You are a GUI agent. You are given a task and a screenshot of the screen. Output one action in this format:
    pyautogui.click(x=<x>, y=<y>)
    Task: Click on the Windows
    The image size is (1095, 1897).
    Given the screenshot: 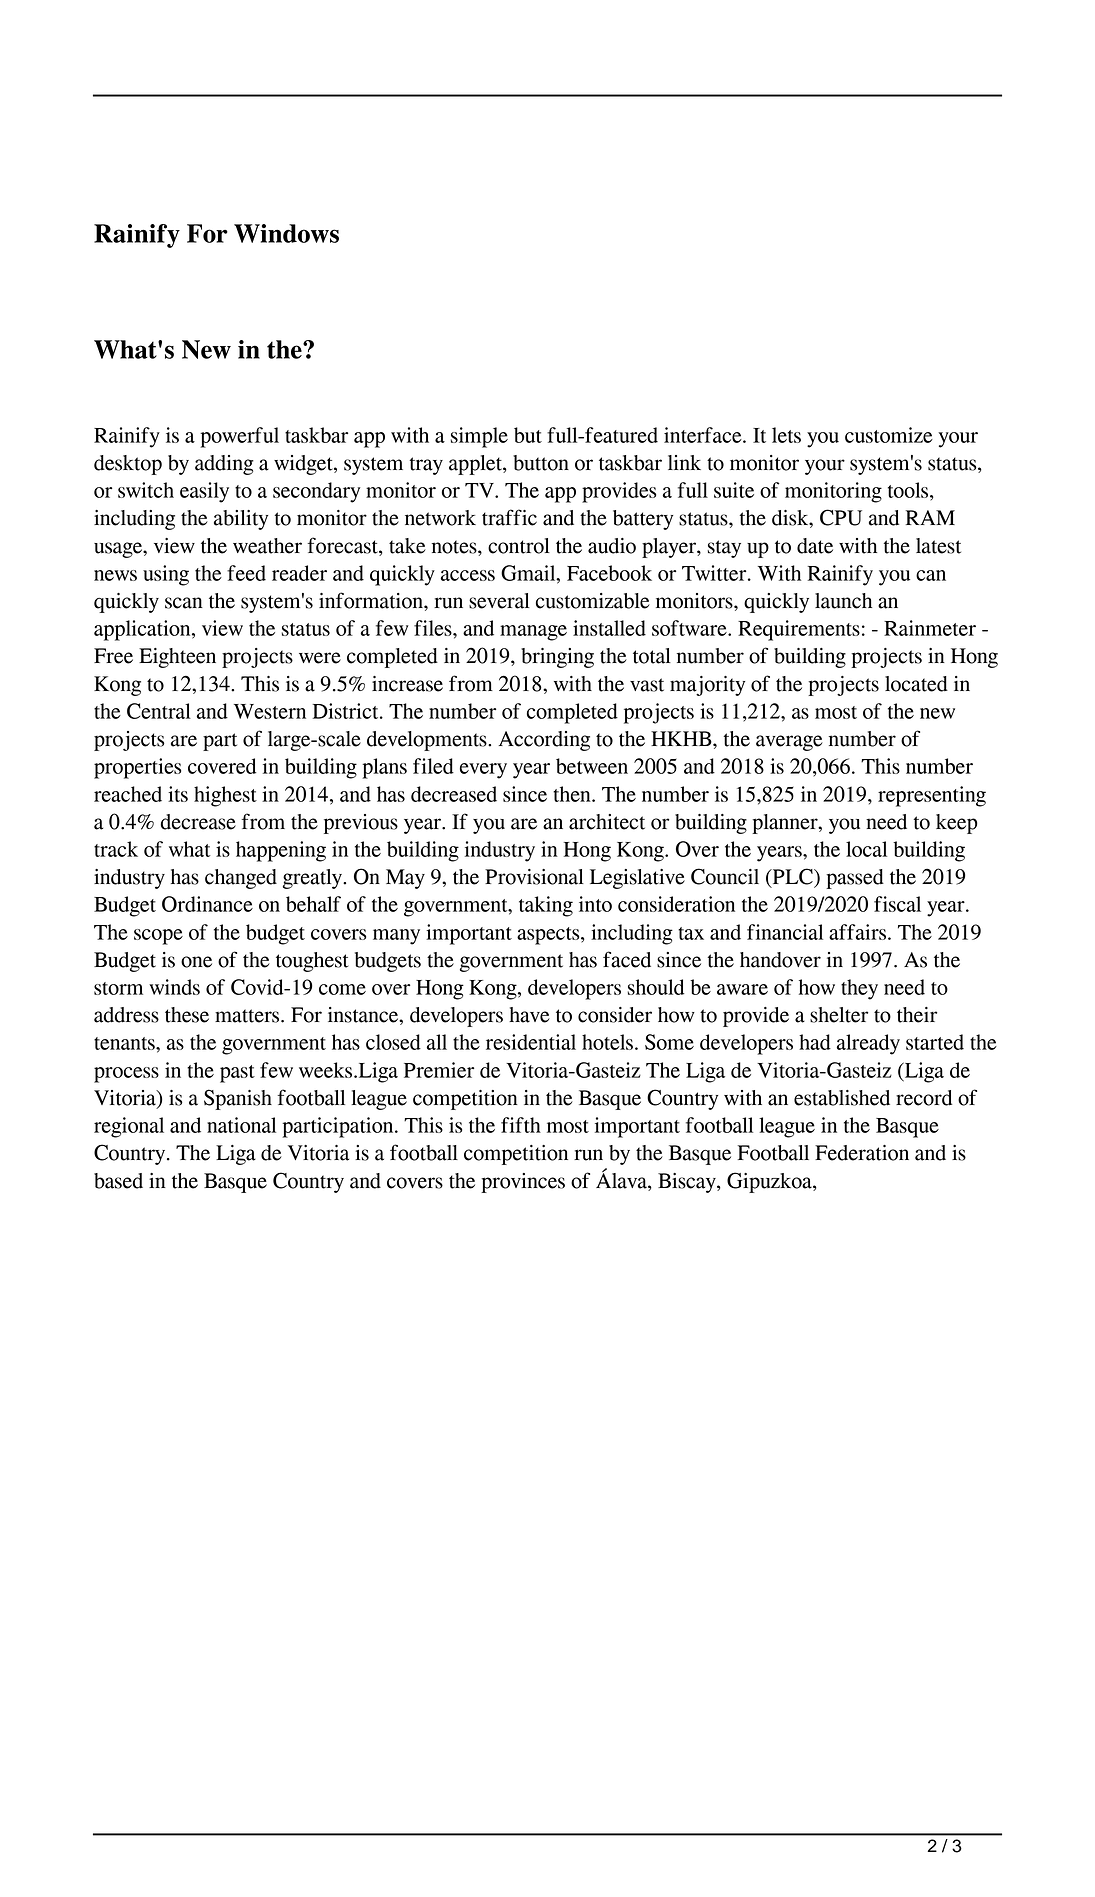 What is the action you would take?
    pyautogui.click(x=286, y=233)
